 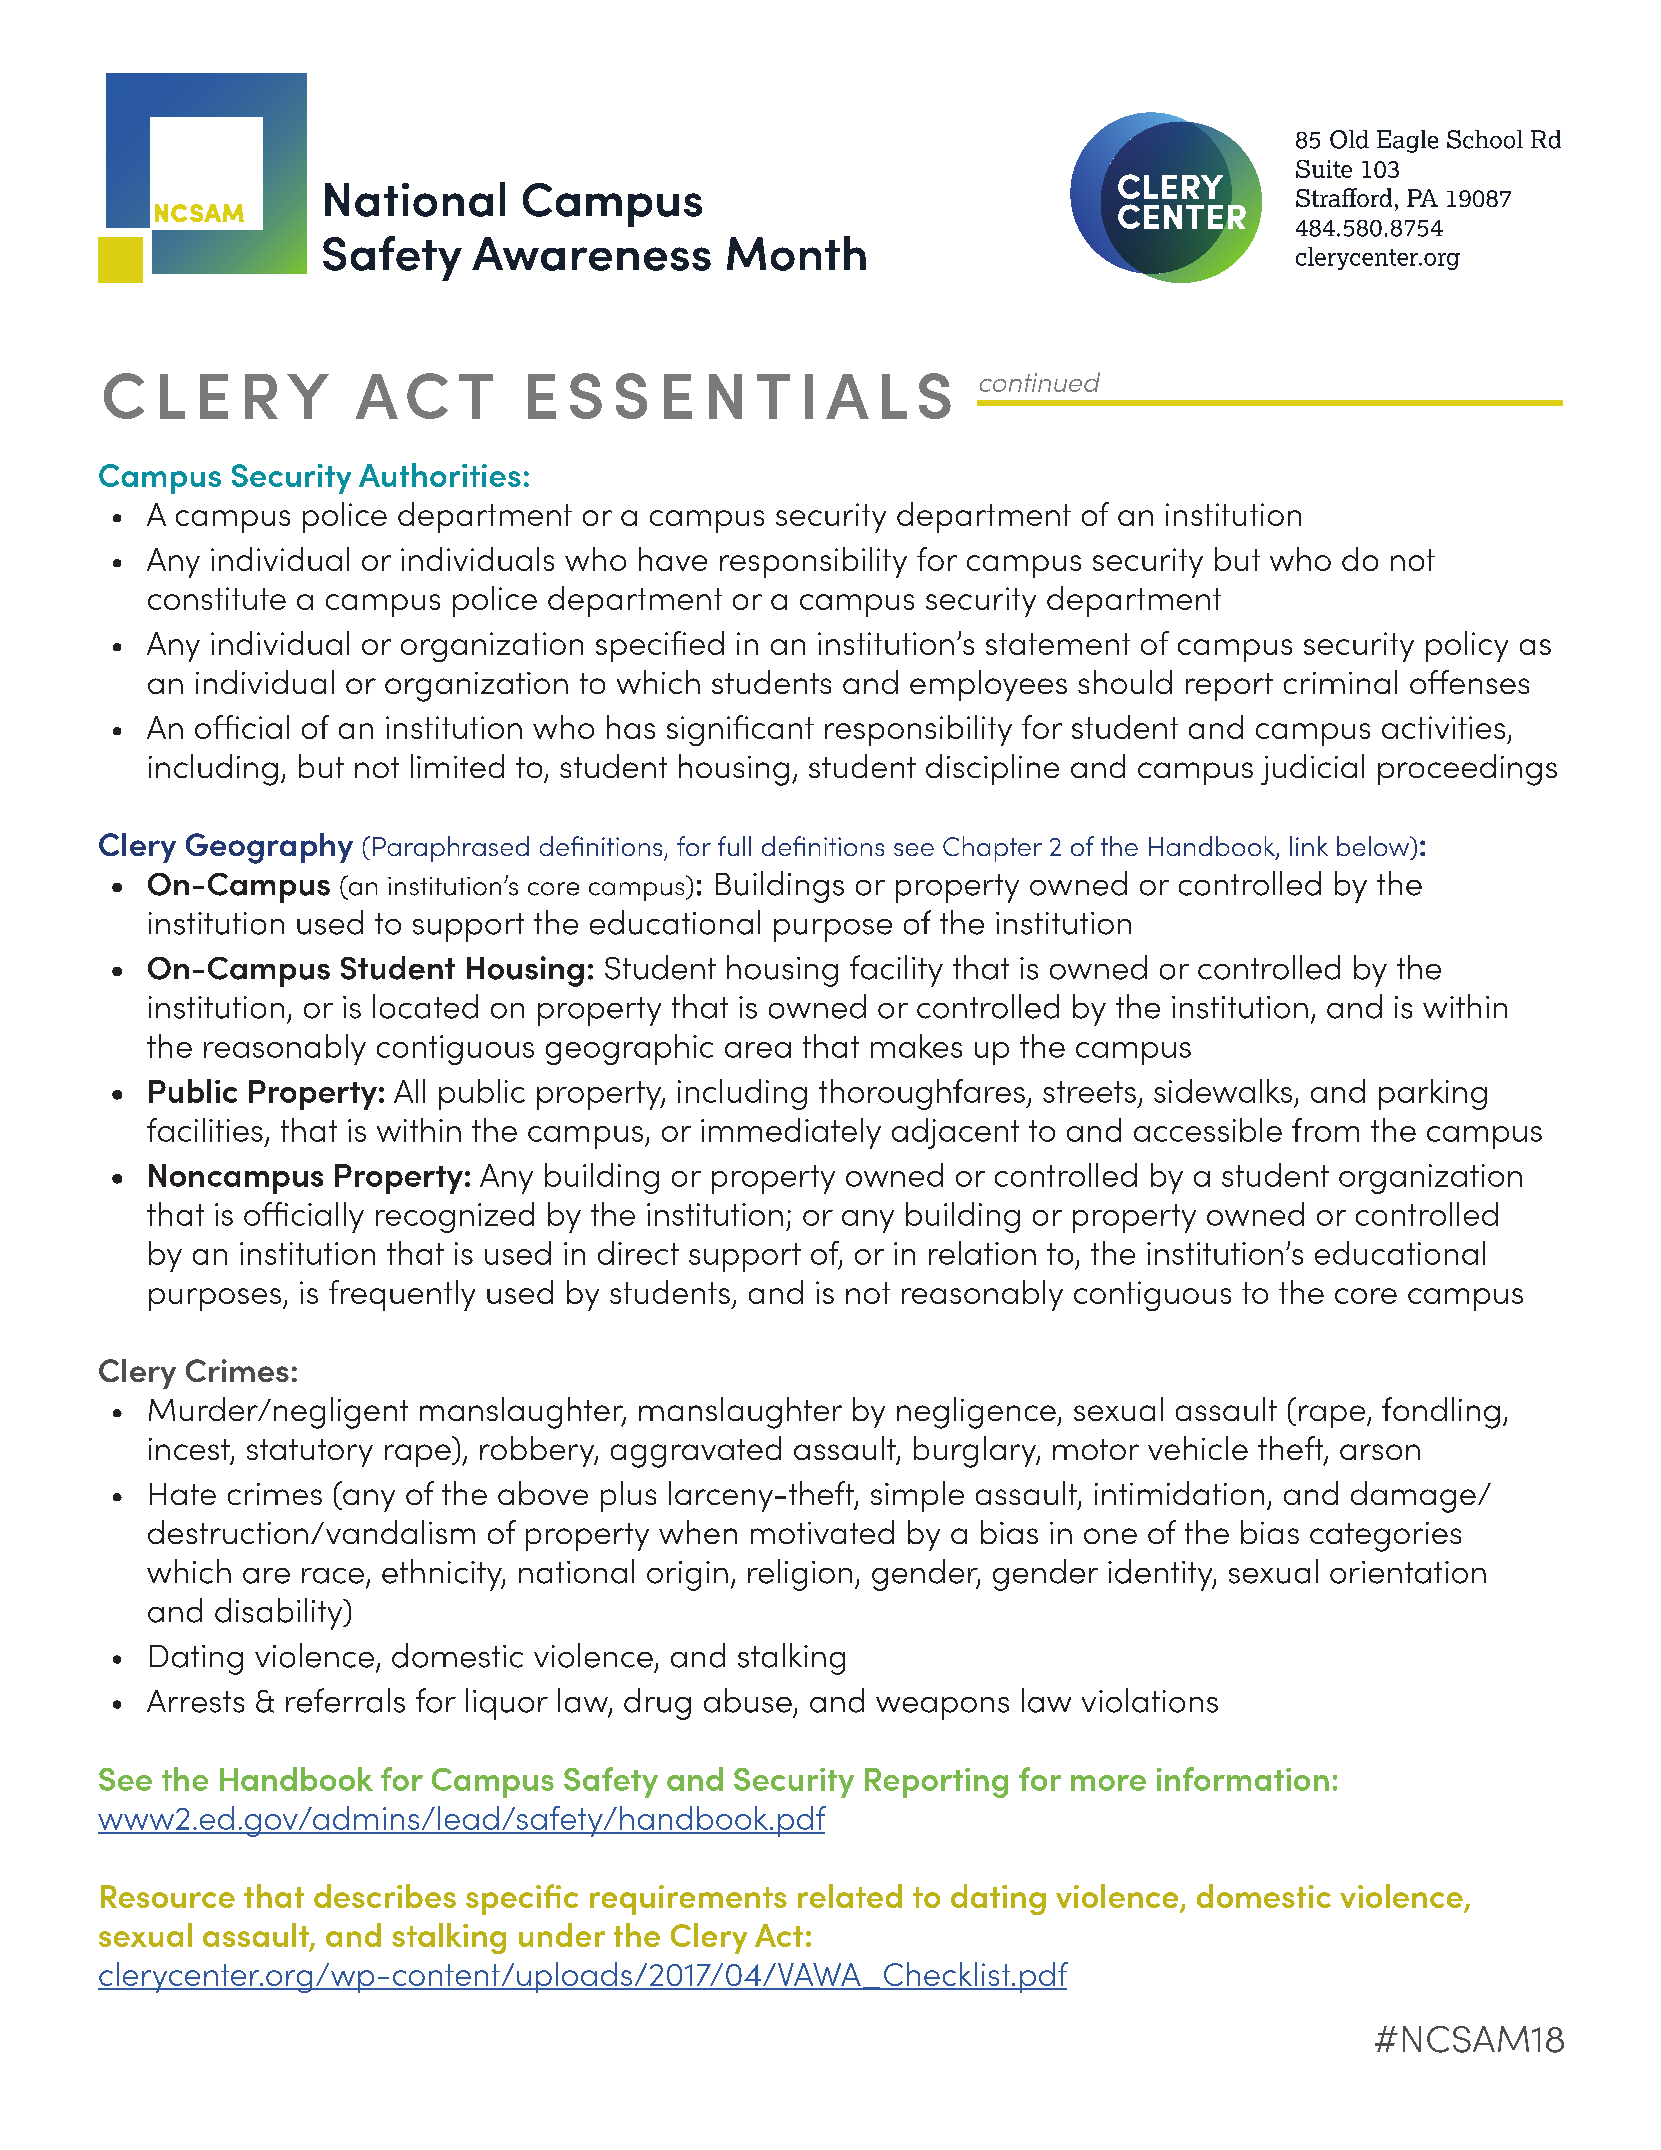 I want to click on Authorities, so click(x=440, y=475).
